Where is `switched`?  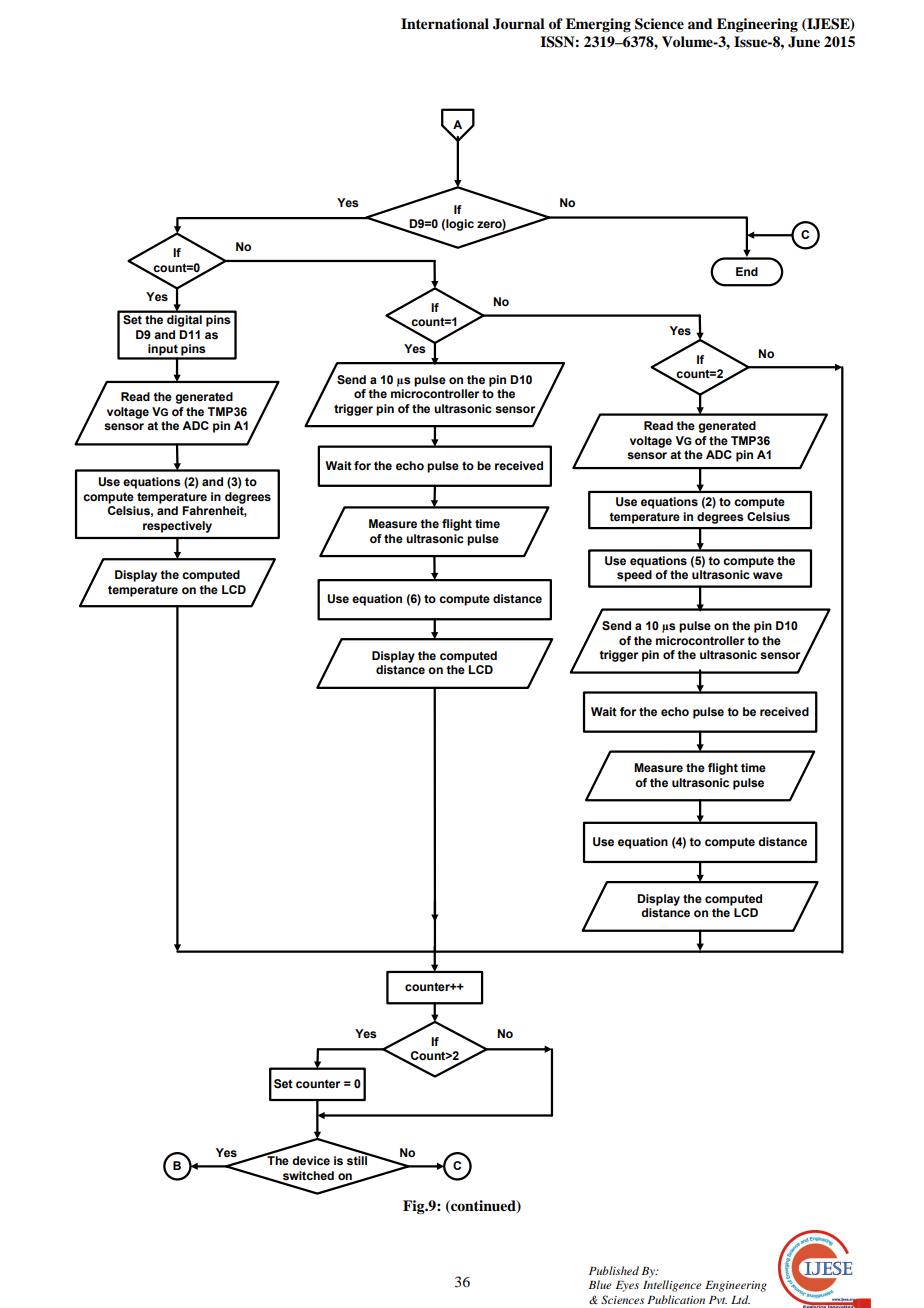
switched is located at coordinates (307, 1176).
